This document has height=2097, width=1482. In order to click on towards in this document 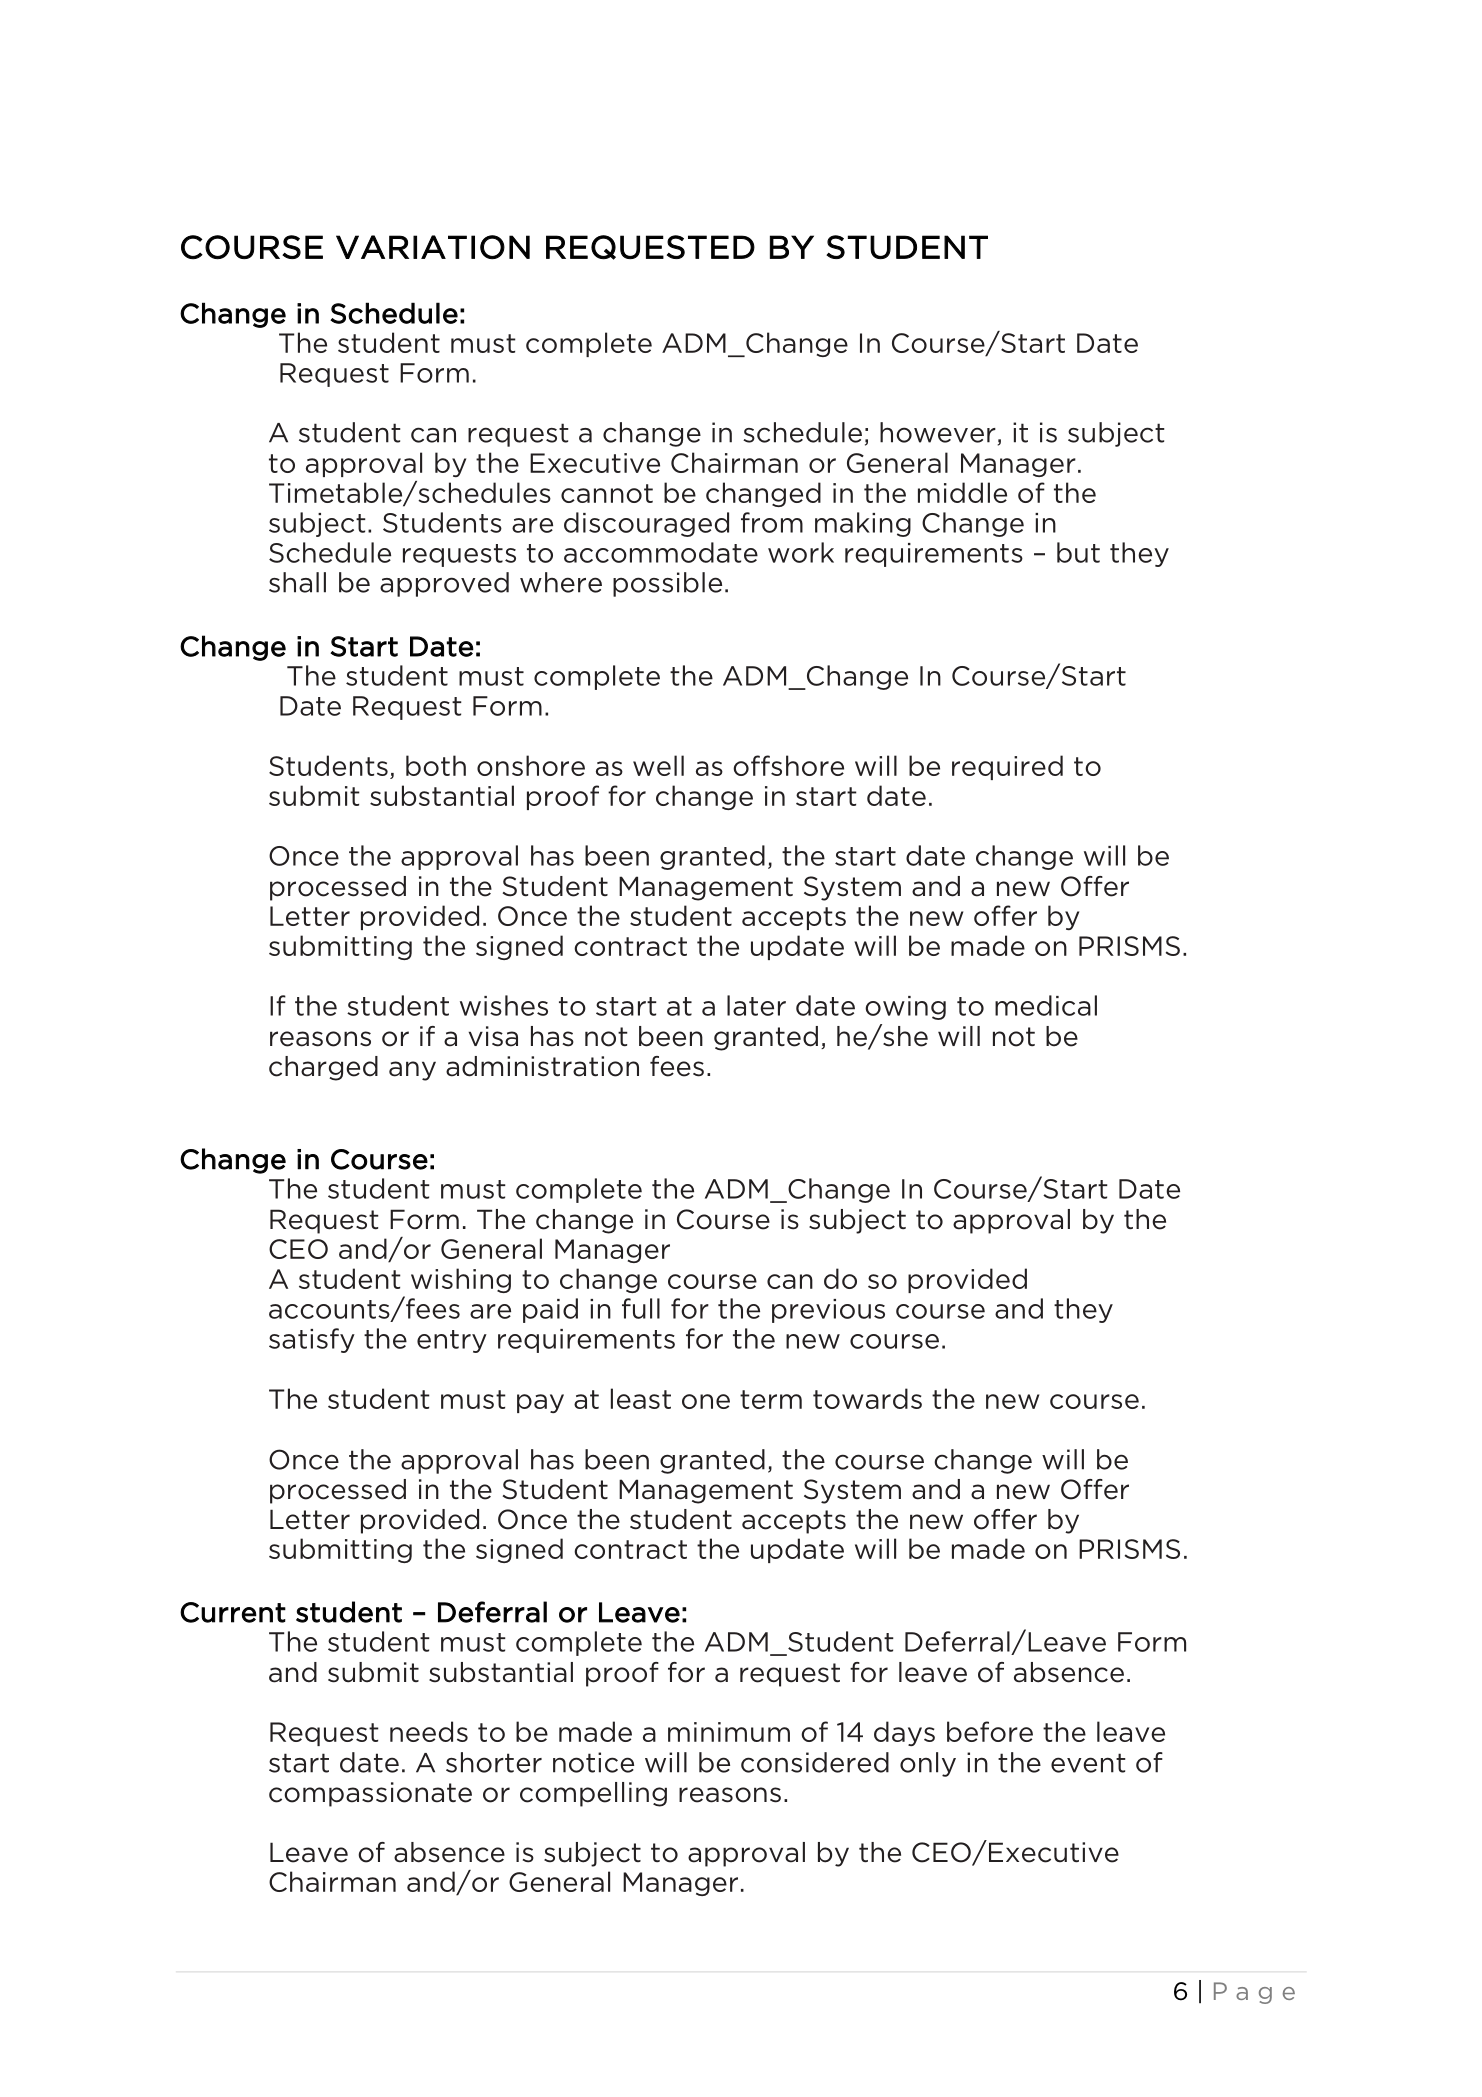, I will do `click(867, 1398)`.
